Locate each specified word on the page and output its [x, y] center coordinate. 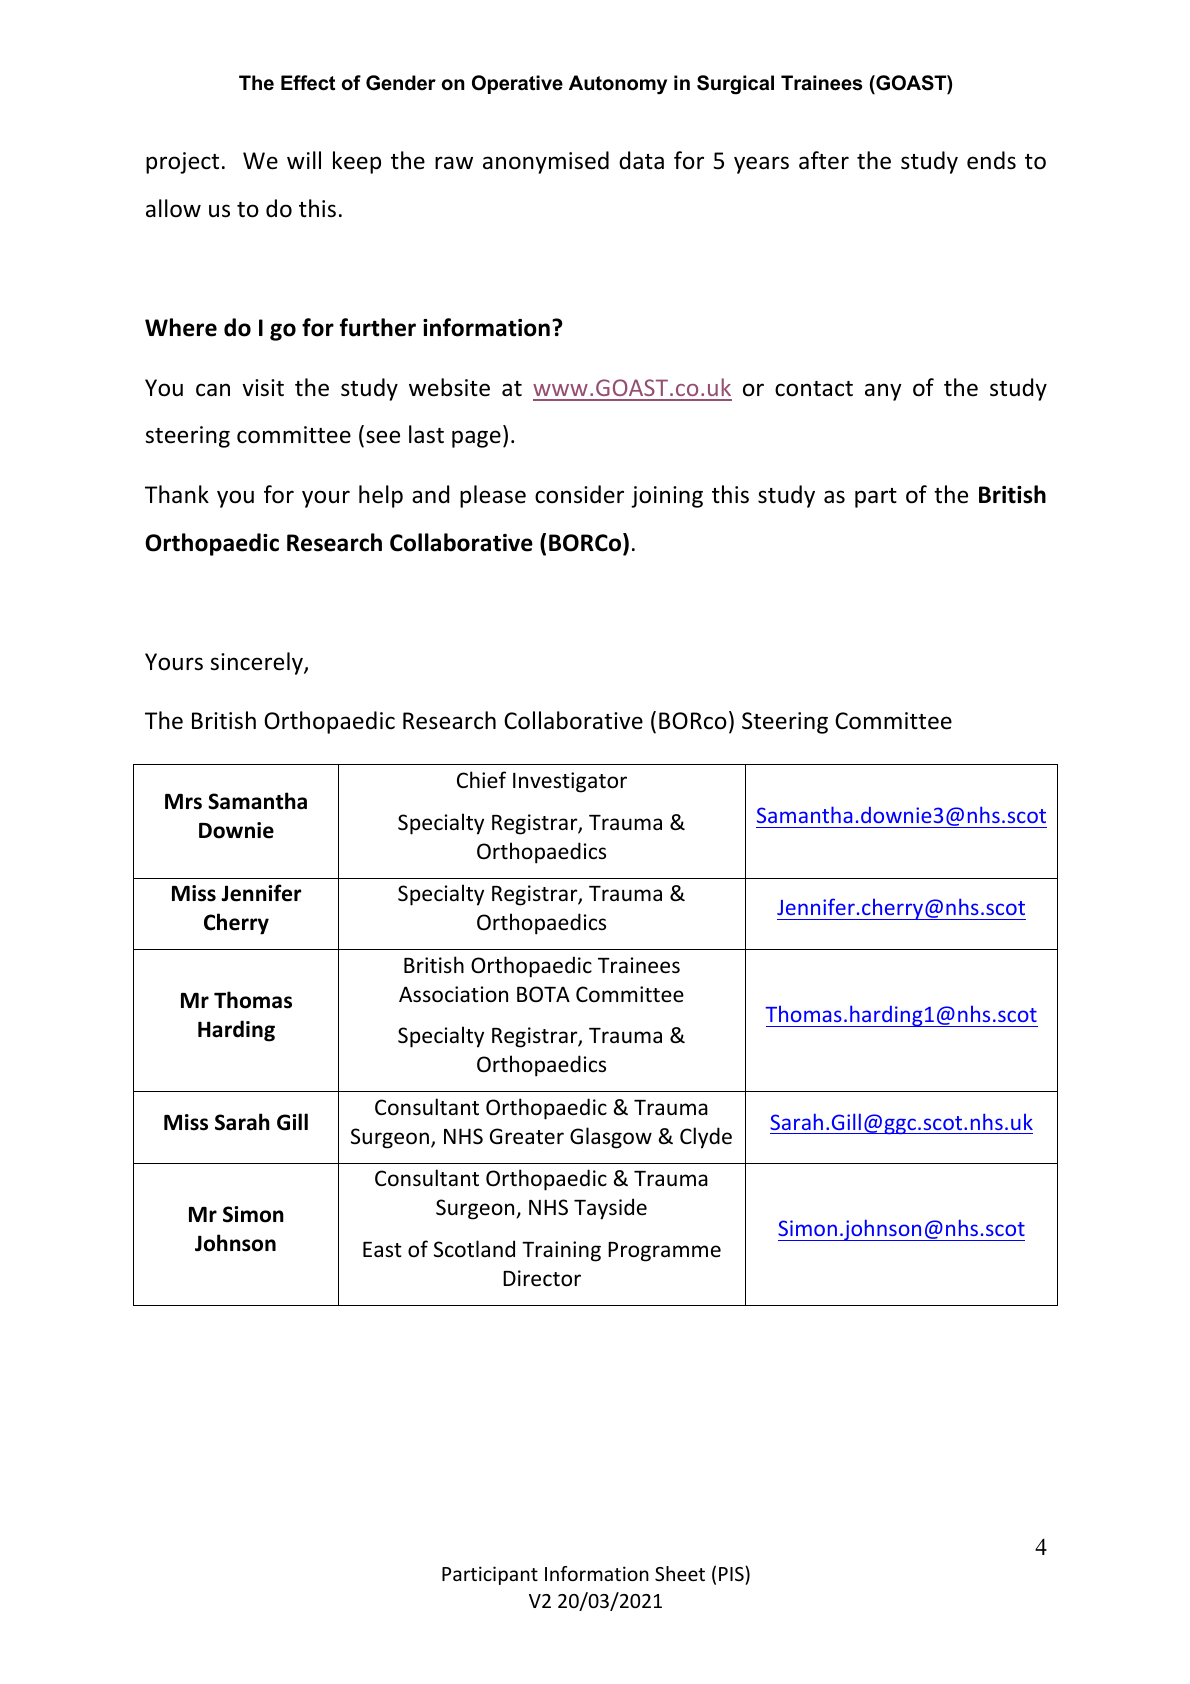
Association [453, 994]
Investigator [570, 782]
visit [263, 388]
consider [579, 494]
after [824, 160]
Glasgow [611, 1138]
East [382, 1249]
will [304, 160]
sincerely [257, 663]
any [883, 392]
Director [542, 1278]
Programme [664, 1252]
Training [561, 1251]
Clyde [706, 1138]
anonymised [546, 162]
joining [667, 497]
